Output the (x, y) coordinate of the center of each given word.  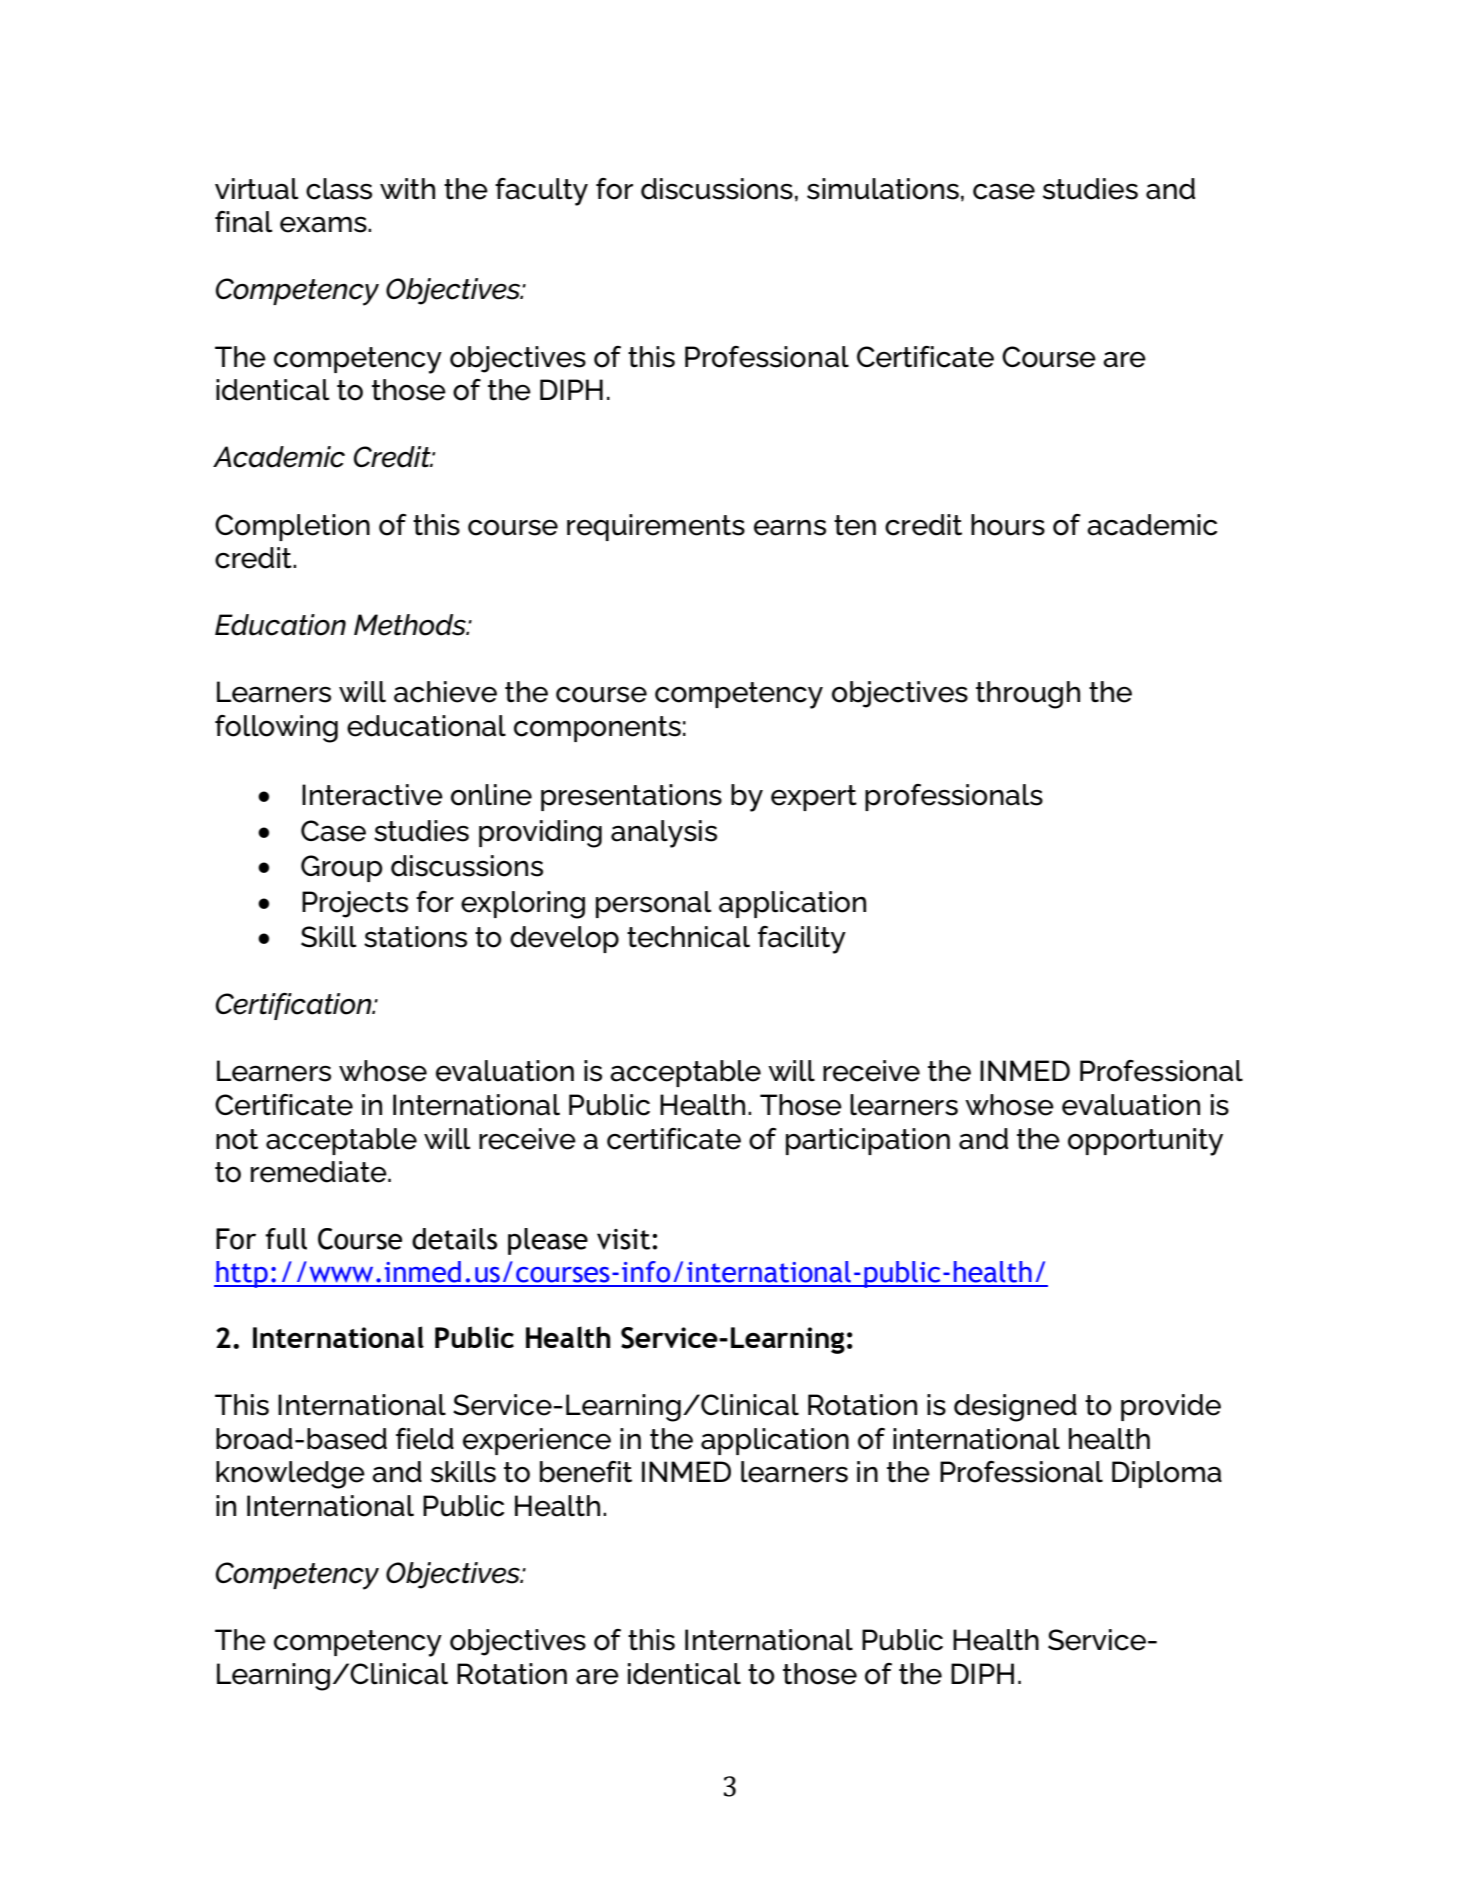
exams (324, 225)
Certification (295, 1006)
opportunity (1145, 1142)
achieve (445, 692)
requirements (656, 527)
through (1028, 695)
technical (688, 937)
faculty (541, 192)
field (425, 1439)
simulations (883, 189)
